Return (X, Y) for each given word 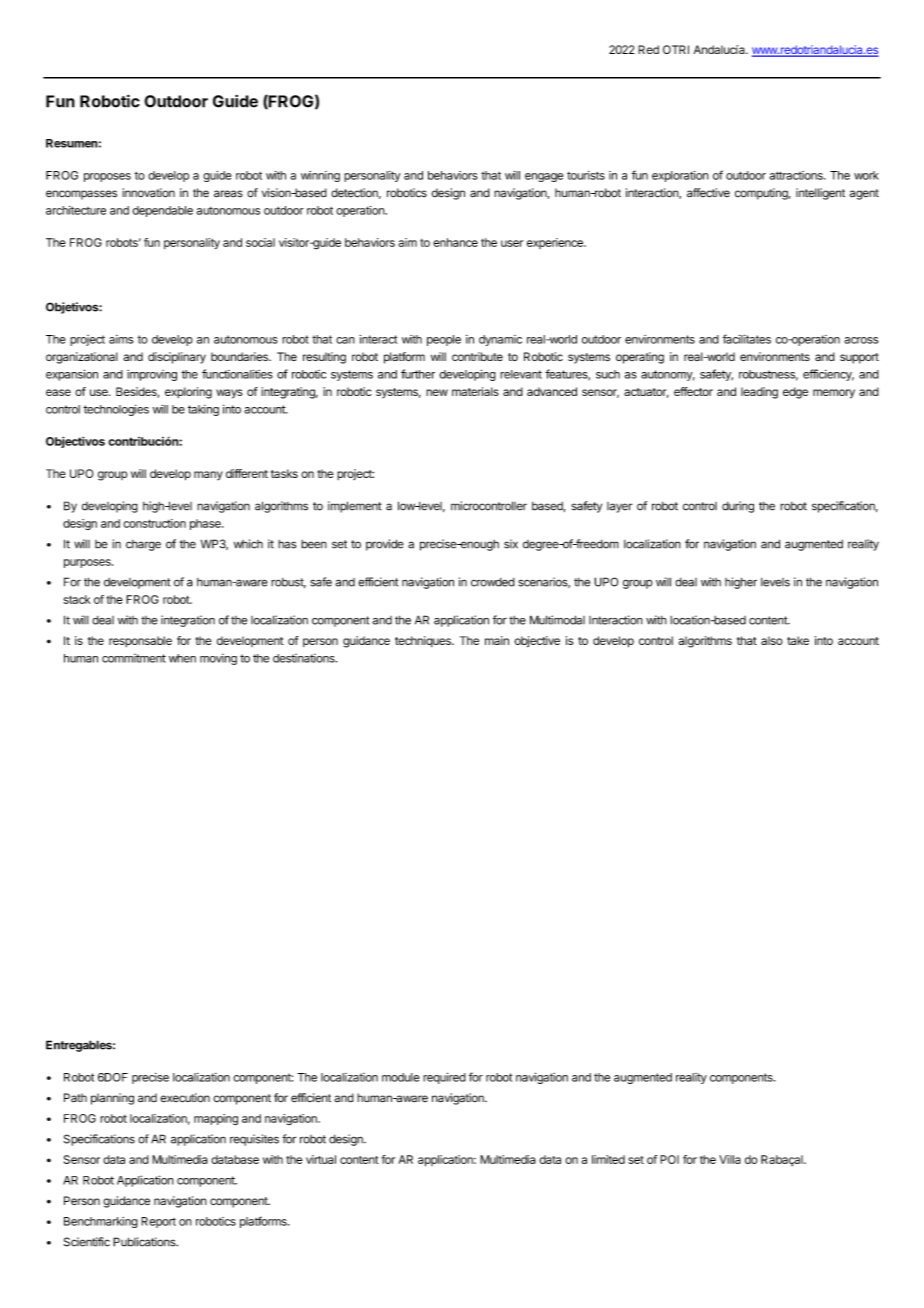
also (772, 640)
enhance (455, 242)
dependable (162, 211)
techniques (424, 641)
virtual (321, 1159)
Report (158, 1222)
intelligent (820, 194)
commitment (134, 658)
